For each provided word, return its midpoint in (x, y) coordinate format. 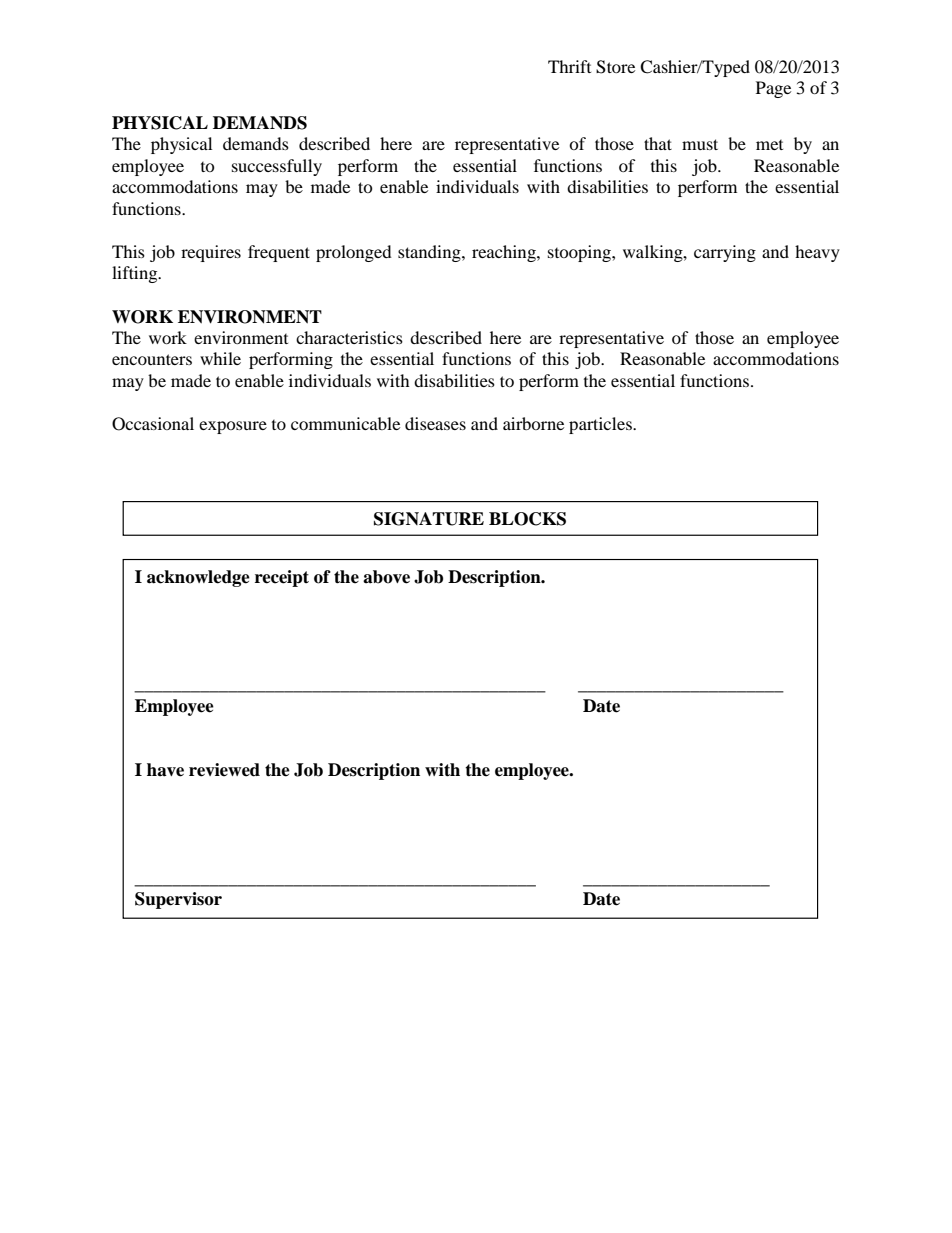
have (165, 770)
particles (601, 425)
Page (773, 89)
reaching (505, 253)
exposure (233, 427)
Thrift (569, 66)
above (386, 577)
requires (211, 253)
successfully (277, 167)
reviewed (224, 770)
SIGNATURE (429, 519)
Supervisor (178, 900)
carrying (725, 253)
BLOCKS (527, 519)
